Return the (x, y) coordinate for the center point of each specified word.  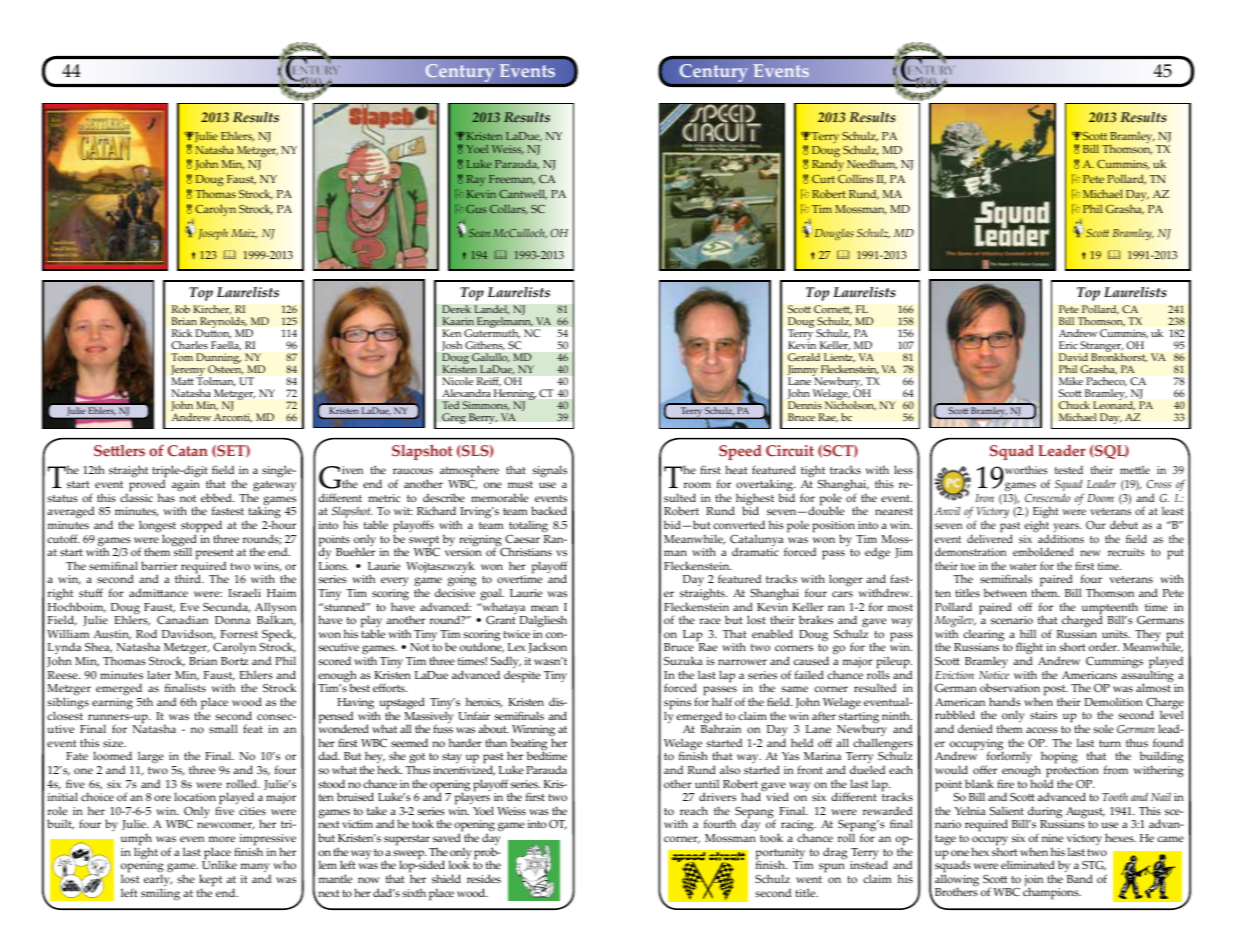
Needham (872, 165)
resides (484, 878)
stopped (201, 527)
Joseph (213, 234)
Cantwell (523, 194)
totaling (528, 527)
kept (210, 881)
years (1067, 527)
